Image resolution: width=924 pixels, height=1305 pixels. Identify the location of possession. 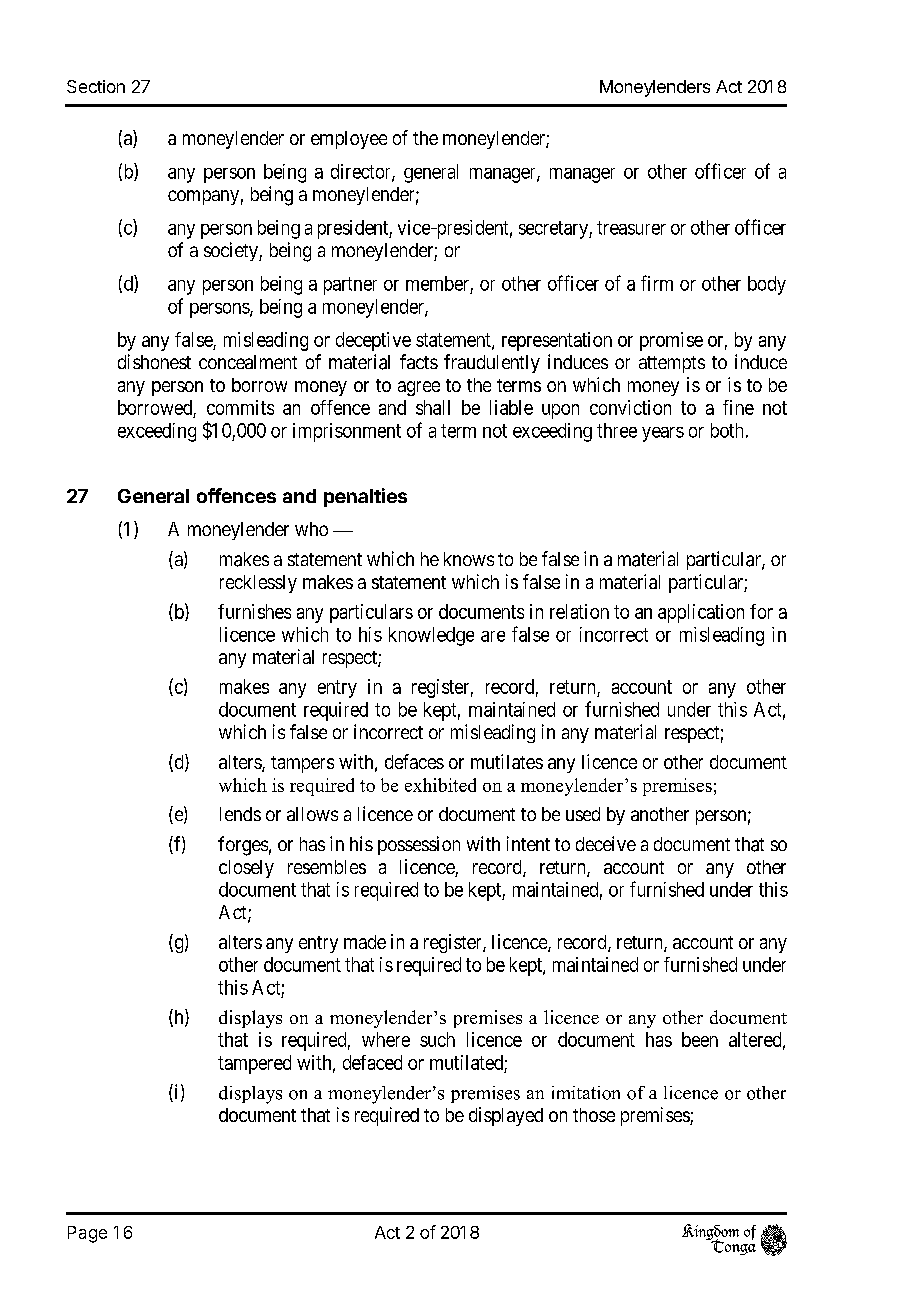
(419, 845).
